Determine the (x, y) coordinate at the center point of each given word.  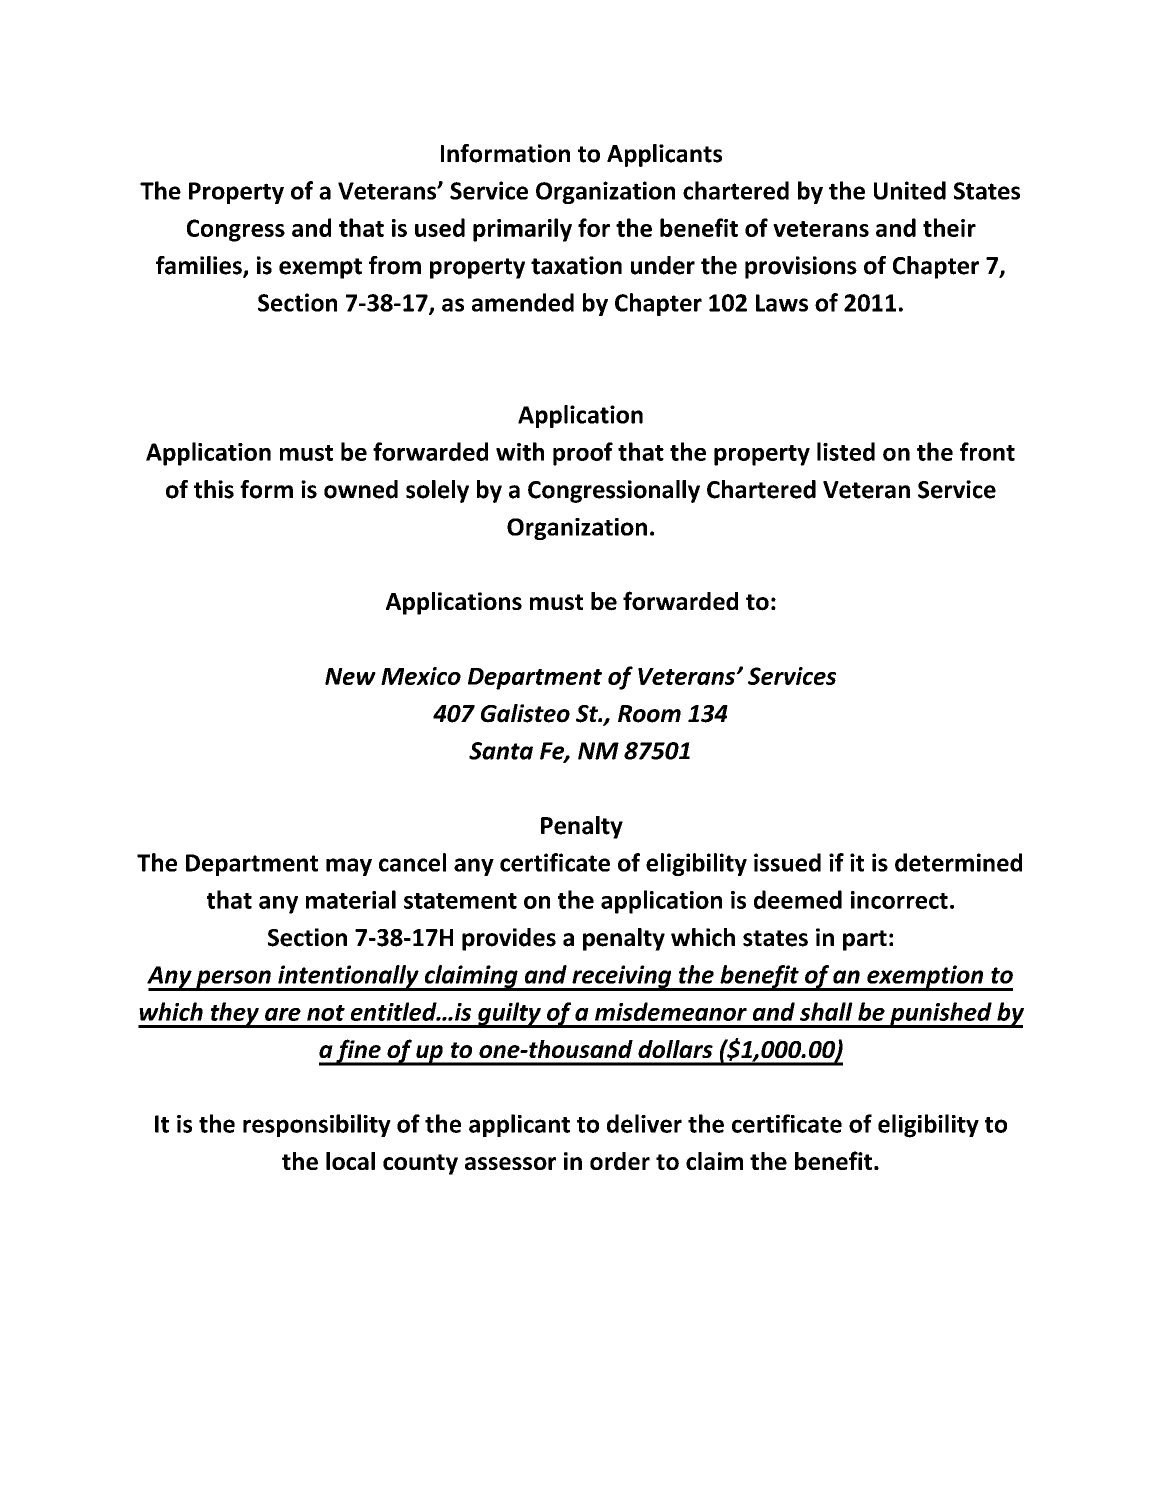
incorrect (899, 900)
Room (649, 714)
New (350, 676)
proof (583, 454)
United (910, 190)
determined (958, 862)
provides (509, 939)
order (620, 1161)
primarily (522, 230)
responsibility (317, 1125)
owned (361, 489)
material (351, 899)
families (200, 266)
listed (846, 451)
